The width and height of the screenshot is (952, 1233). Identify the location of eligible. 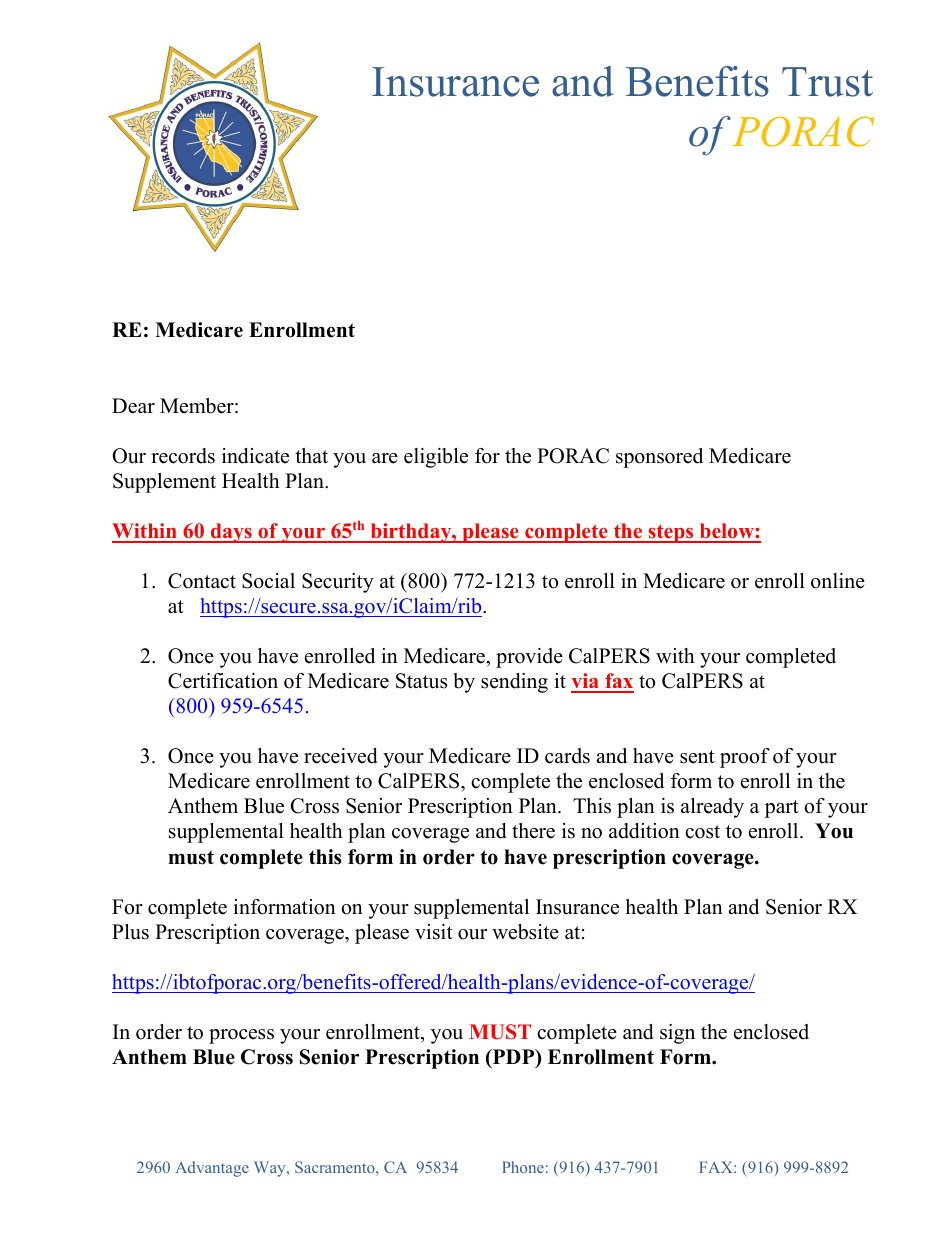
(436, 458).
